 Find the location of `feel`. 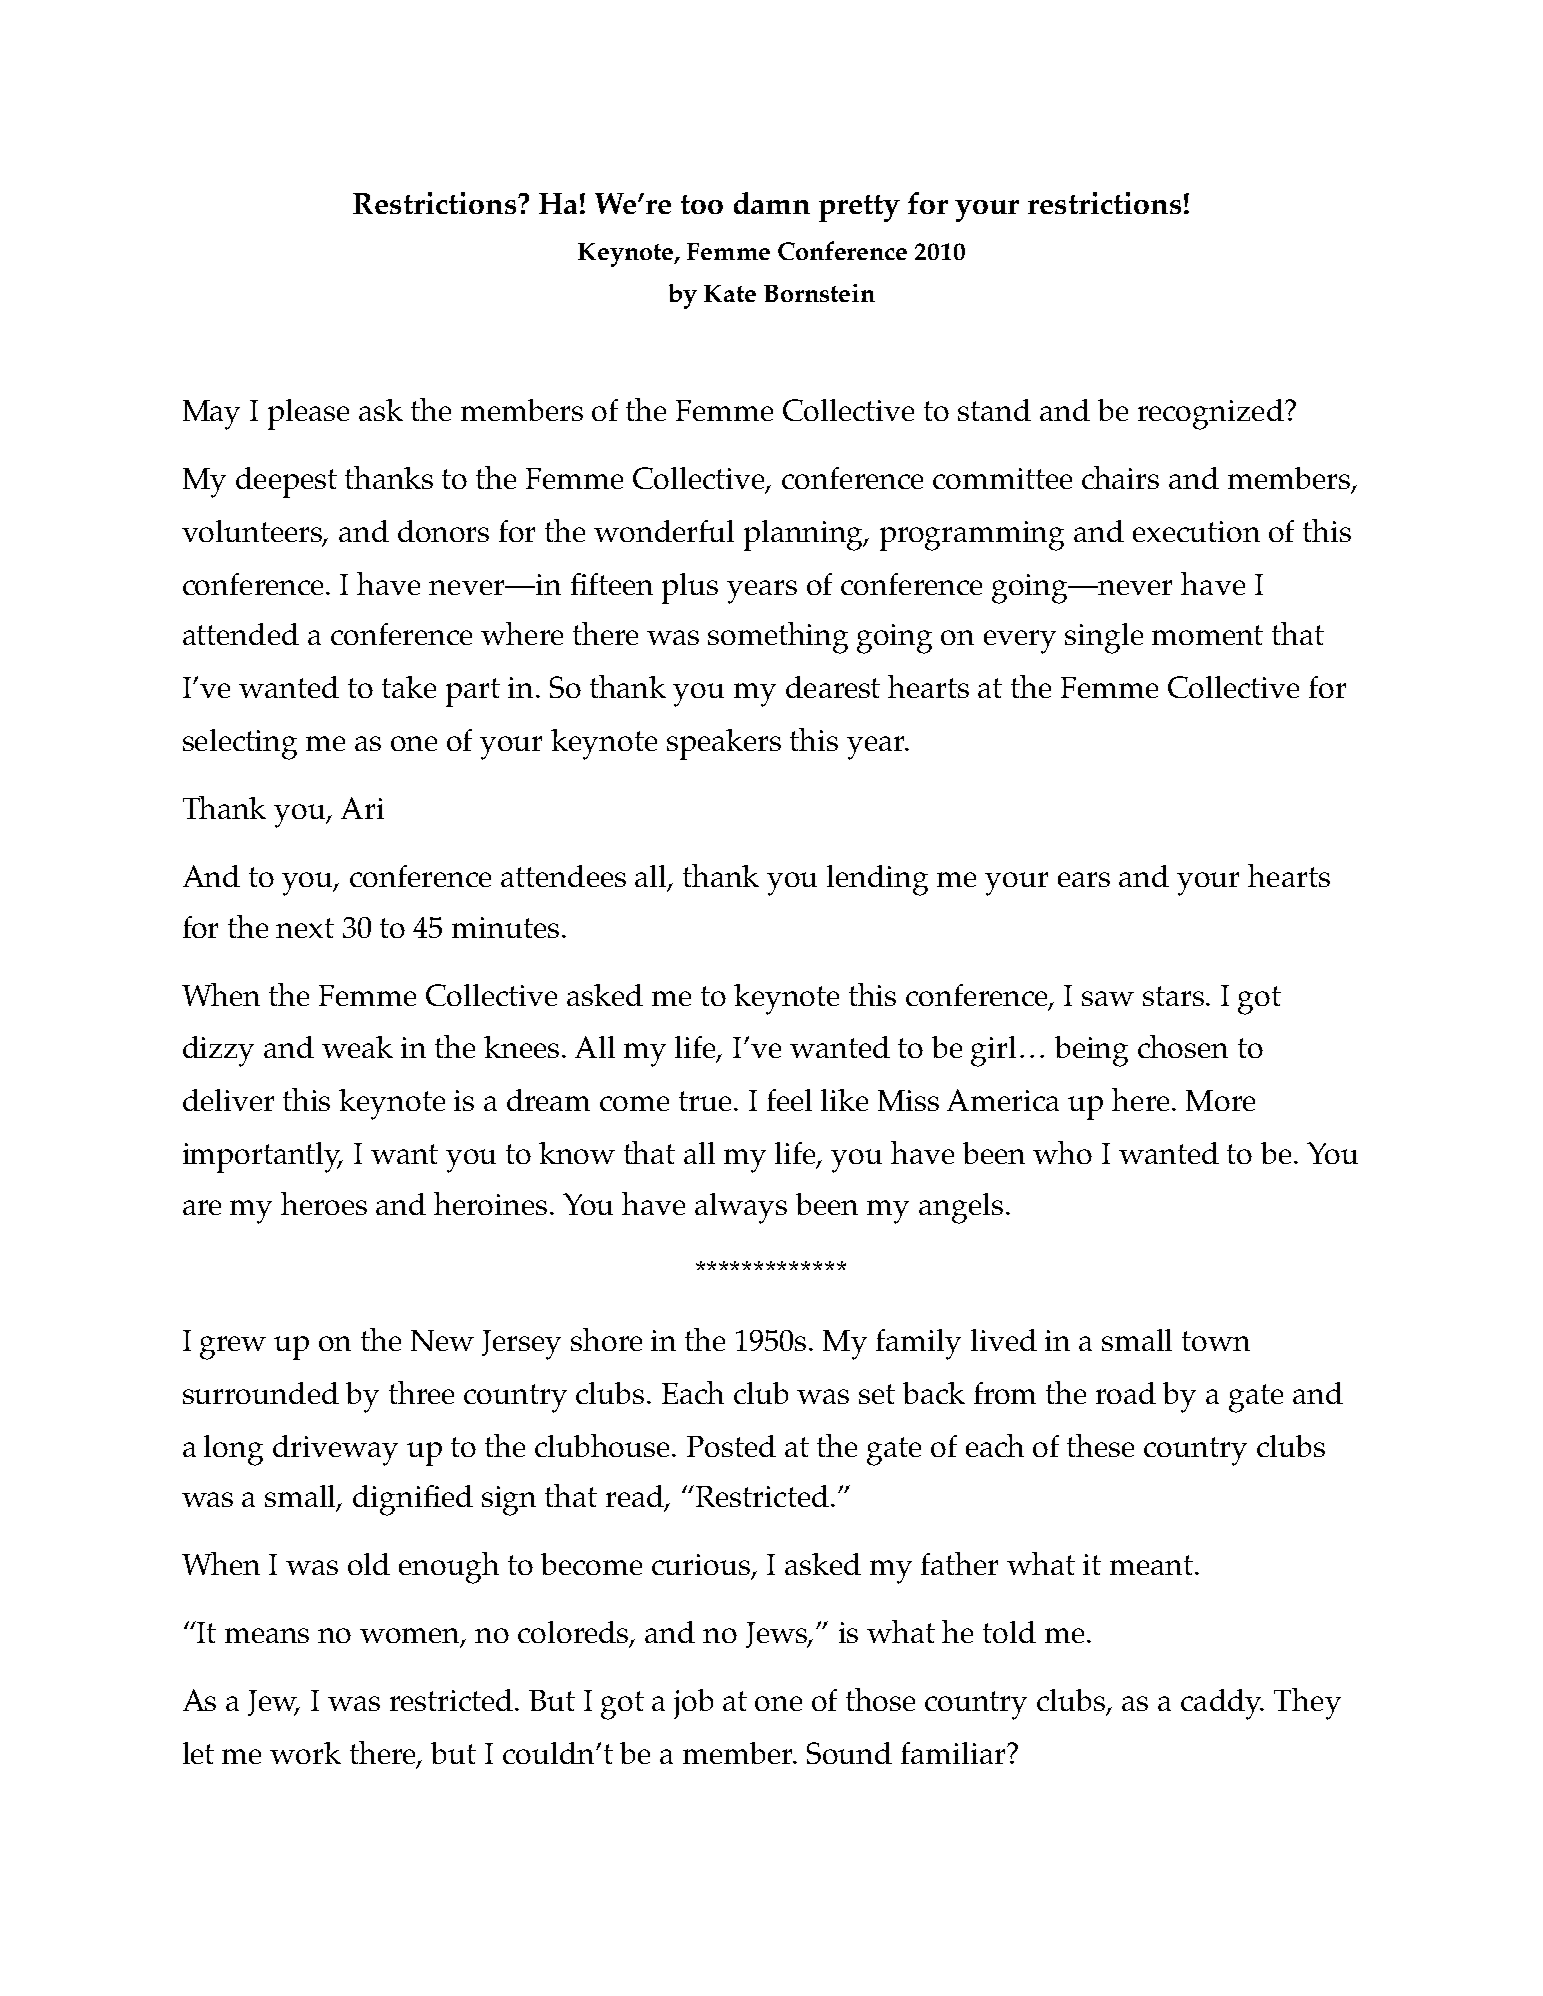

feel is located at coordinates (789, 1100).
